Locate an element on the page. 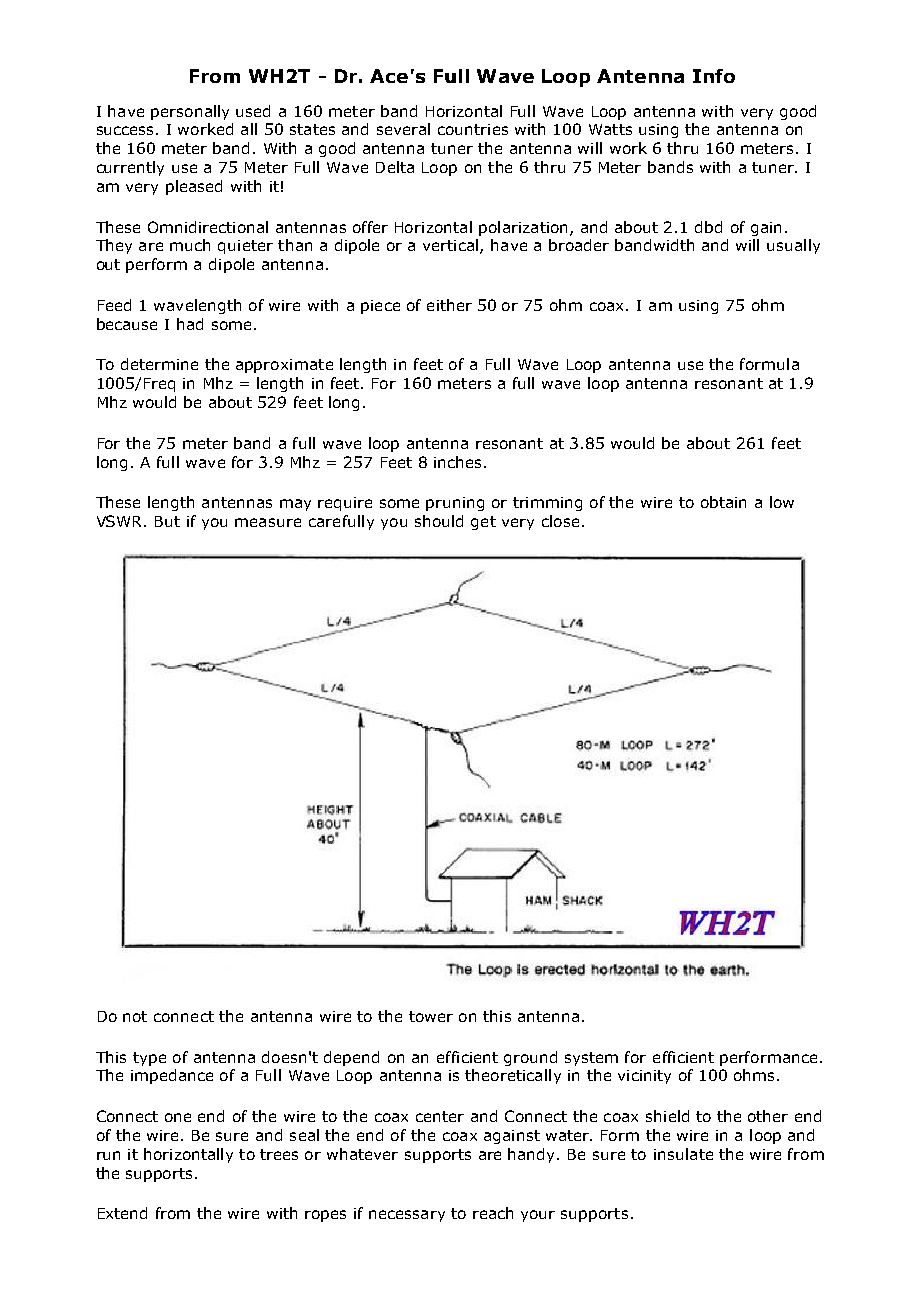 The width and height of the document is (924, 1308). reach is located at coordinates (493, 1213).
